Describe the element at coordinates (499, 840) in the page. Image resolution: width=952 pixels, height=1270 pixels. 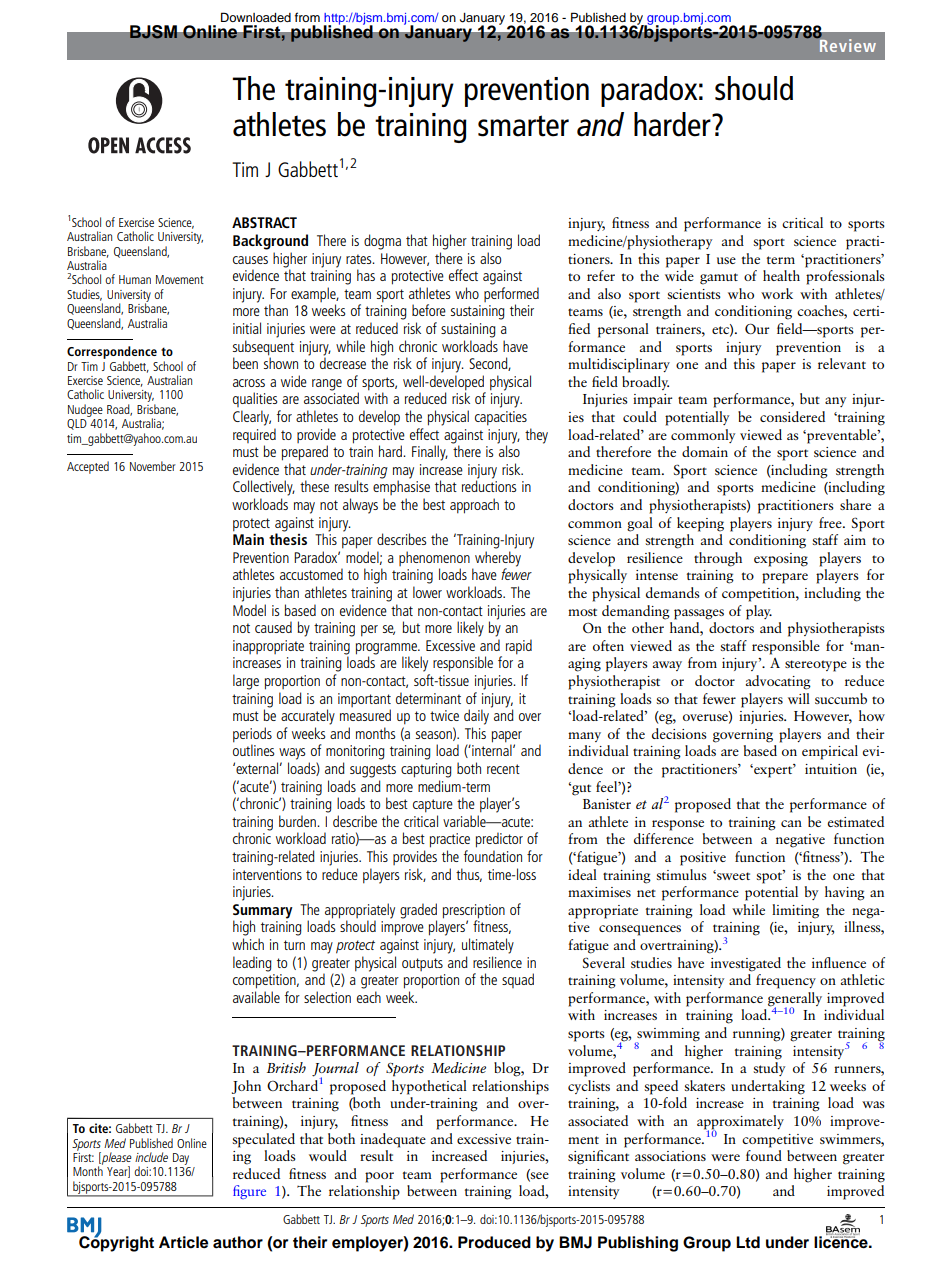
I see `predictor` at that location.
